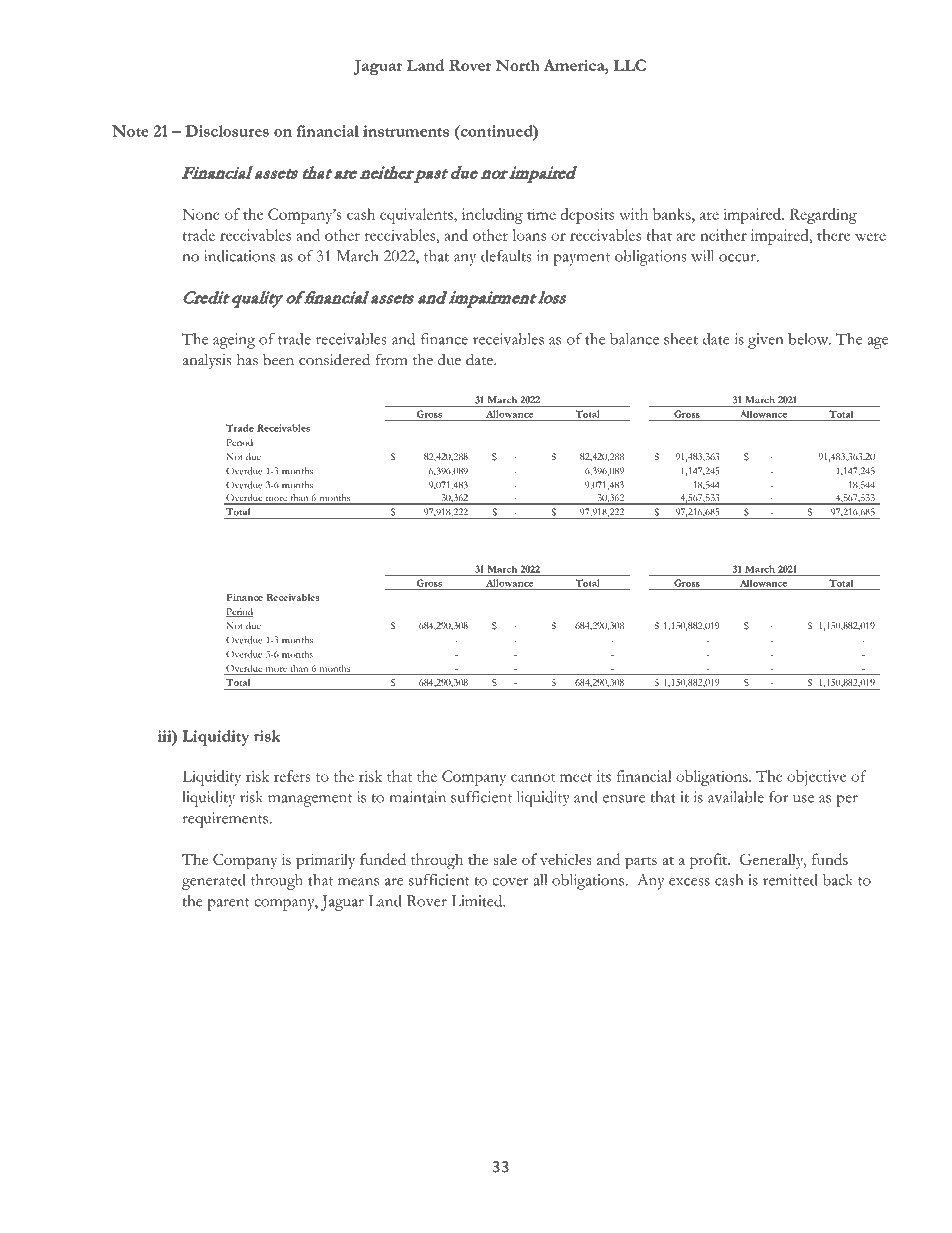 The width and height of the image is (952, 1233). Describe the element at coordinates (629, 65) in the image. I see `LLC` at that location.
